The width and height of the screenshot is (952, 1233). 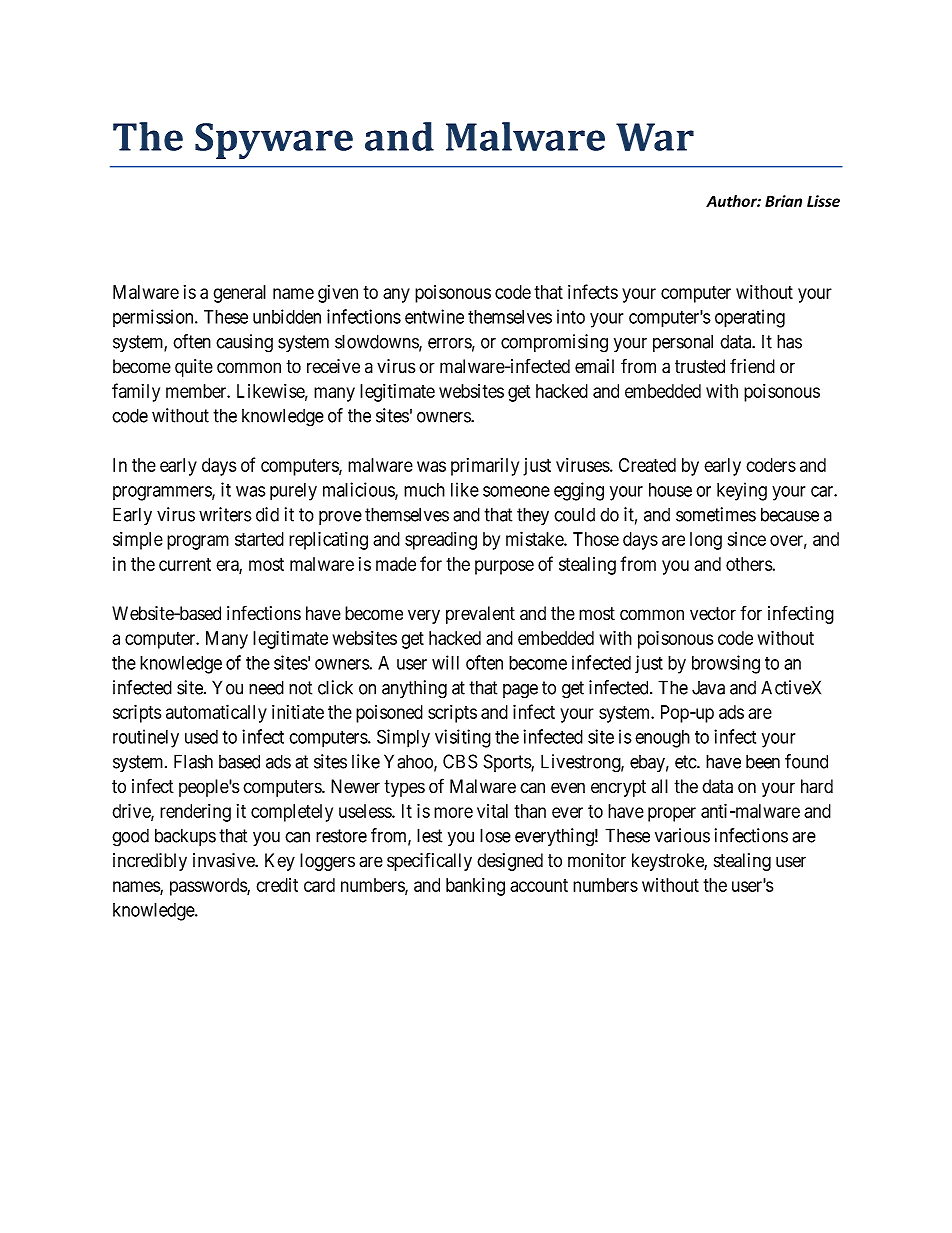 What do you see at coordinates (533, 516) in the screenshot?
I see `they` at bounding box center [533, 516].
